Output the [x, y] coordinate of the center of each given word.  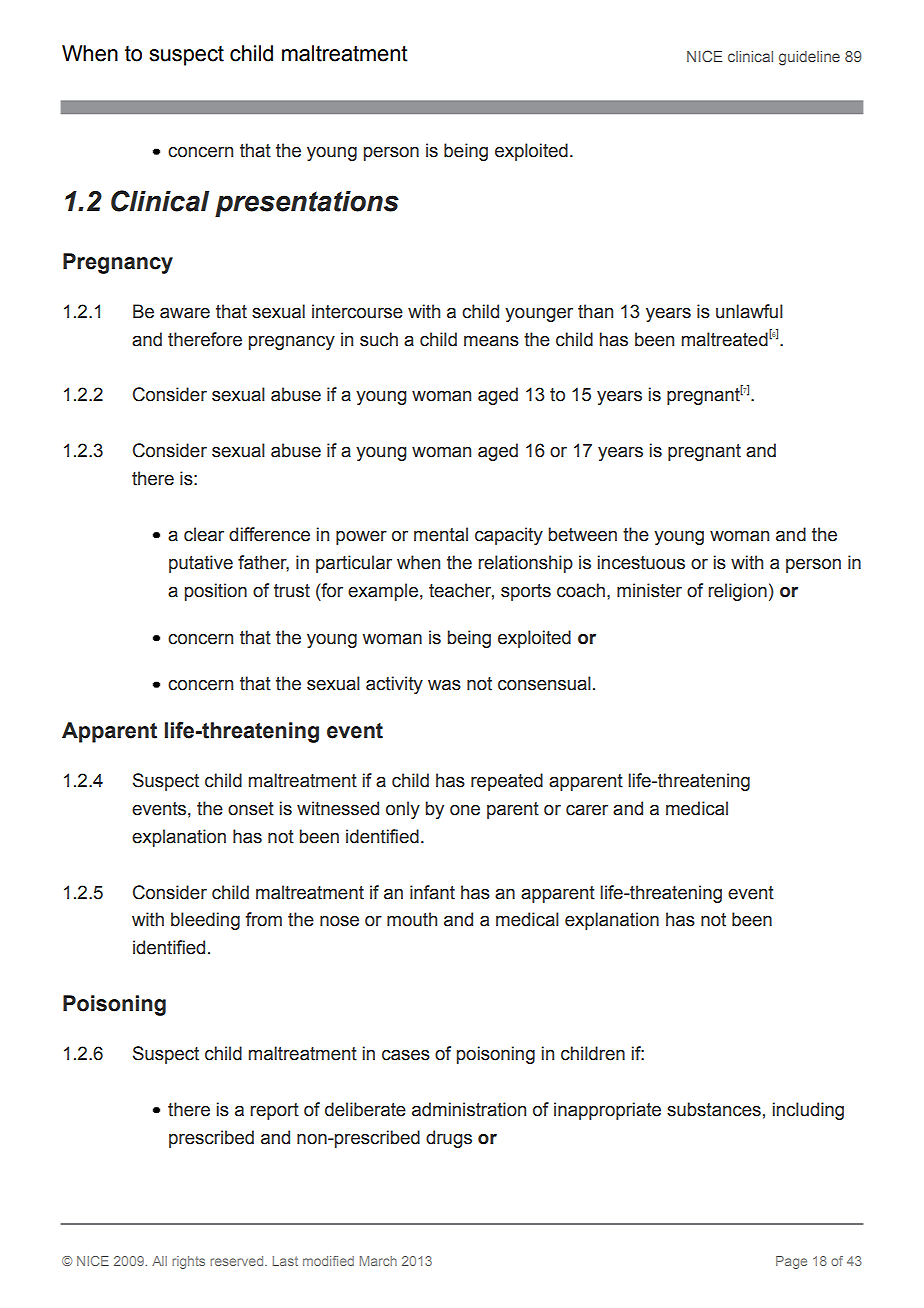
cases [406, 1055]
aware [185, 313]
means [491, 341]
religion [737, 592]
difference [269, 534]
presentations [307, 204]
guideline [809, 58]
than [595, 311]
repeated [507, 782]
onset [251, 809]
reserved [238, 1261]
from [263, 919]
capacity [509, 536]
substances [714, 1109]
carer [587, 810]
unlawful [749, 311]
